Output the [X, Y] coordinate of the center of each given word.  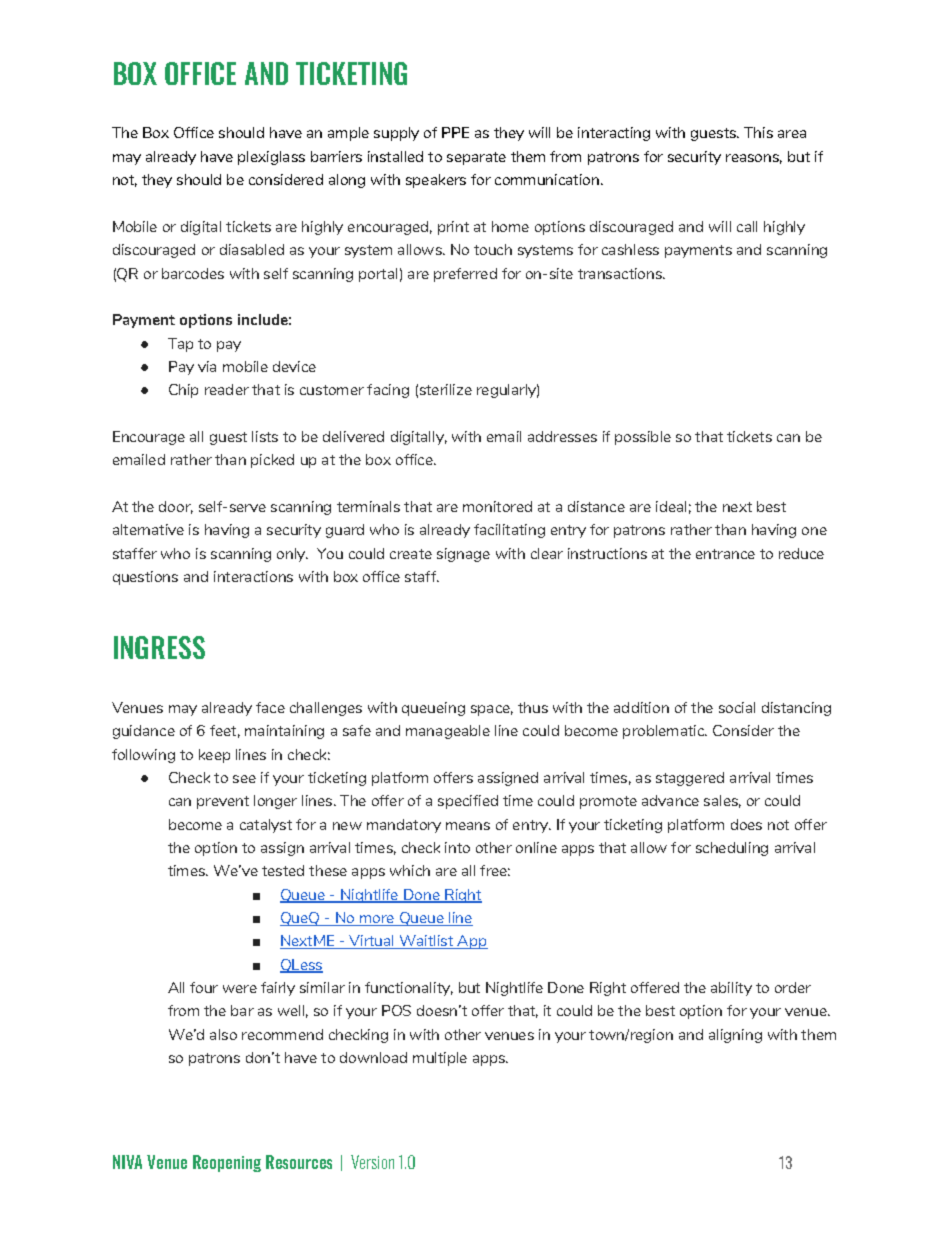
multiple [440, 1059]
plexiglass [271, 158]
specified [468, 802]
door [176, 507]
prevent [223, 802]
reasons [754, 159]
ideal [671, 506]
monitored [497, 506]
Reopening [227, 1163]
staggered [690, 779]
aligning [735, 1036]
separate [476, 158]
